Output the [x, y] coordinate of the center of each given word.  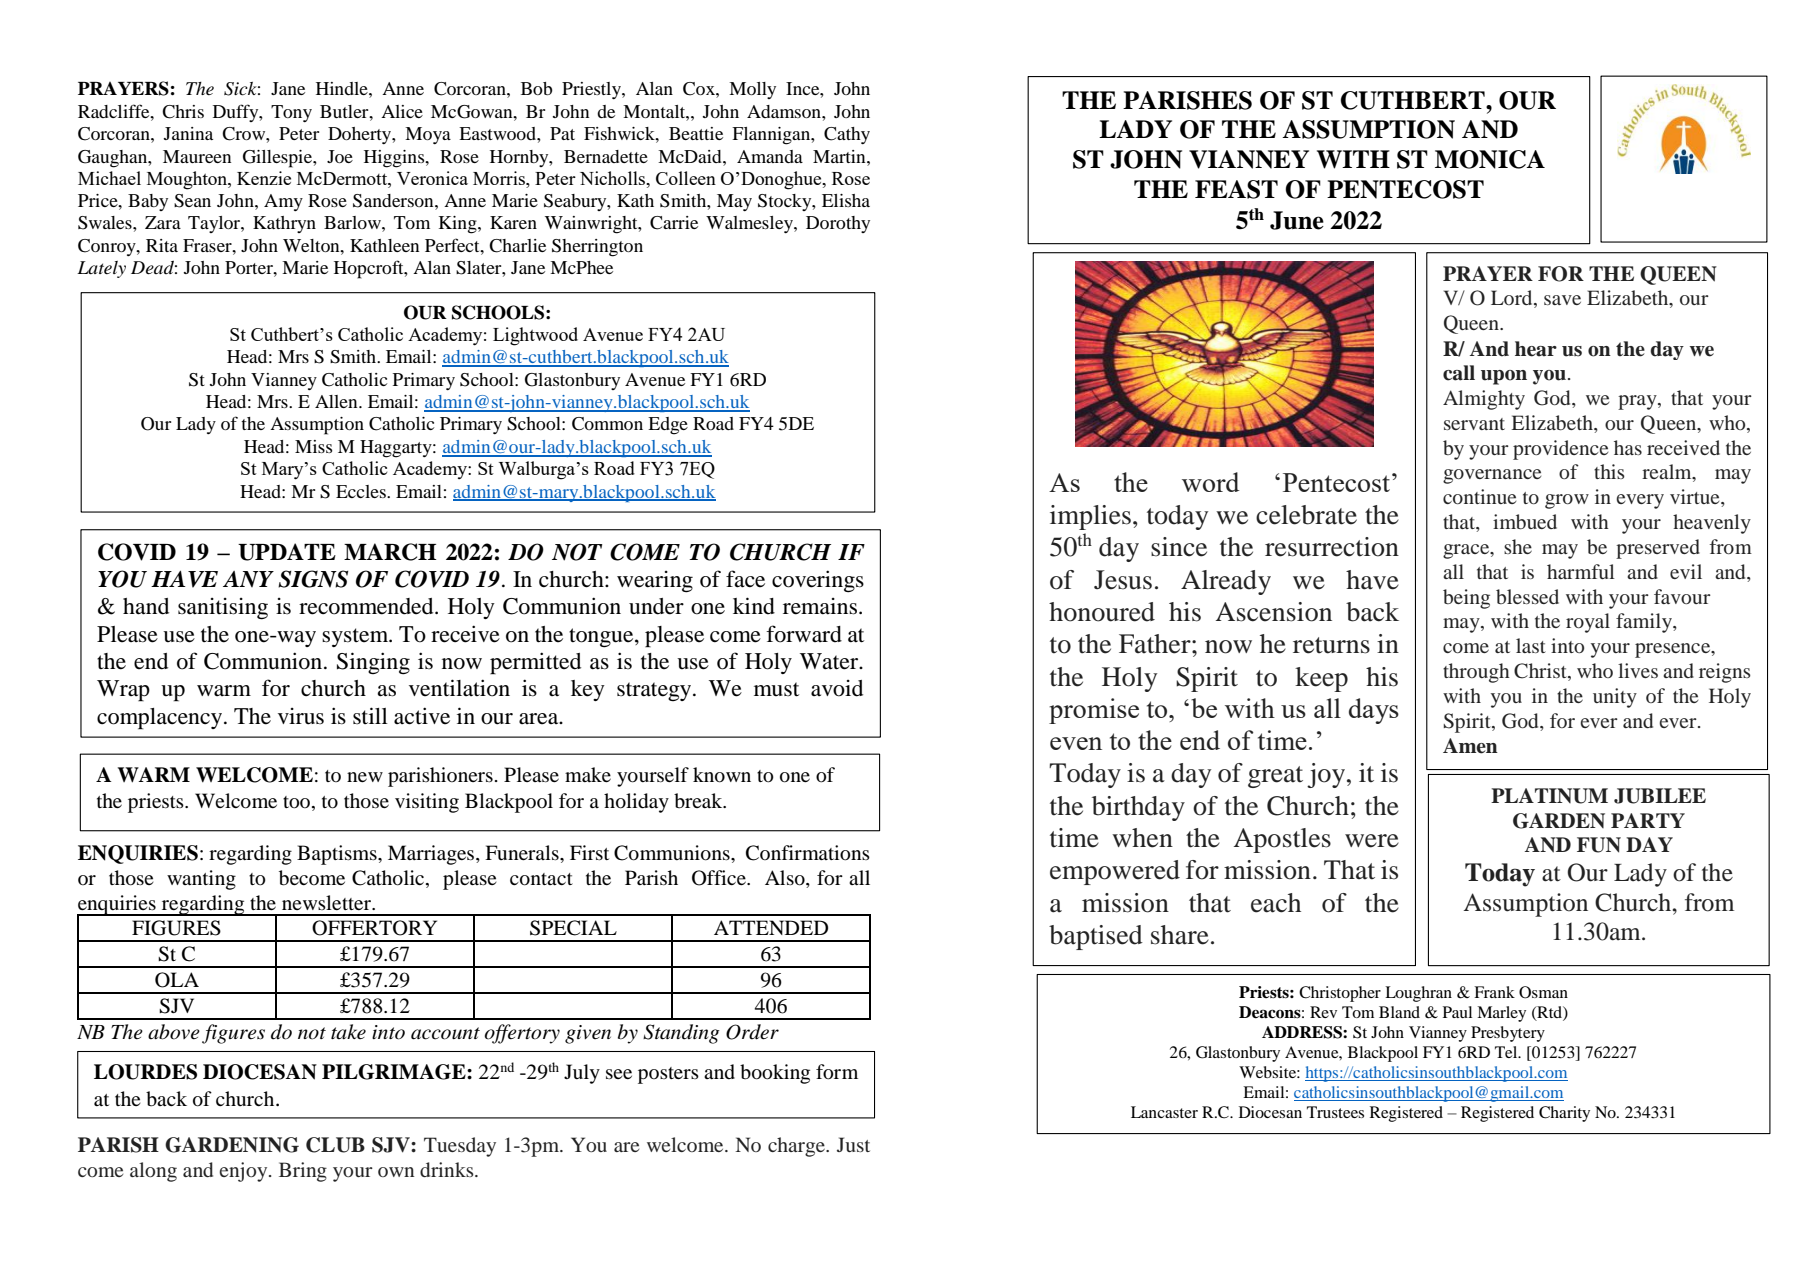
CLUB [335, 1145]
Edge [668, 426]
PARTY [1648, 820]
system [356, 637]
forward [804, 634]
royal [1588, 623]
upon [1504, 377]
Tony [291, 113]
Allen [337, 401]
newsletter [328, 902]
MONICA [1490, 159]
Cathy [847, 135]
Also [786, 879]
